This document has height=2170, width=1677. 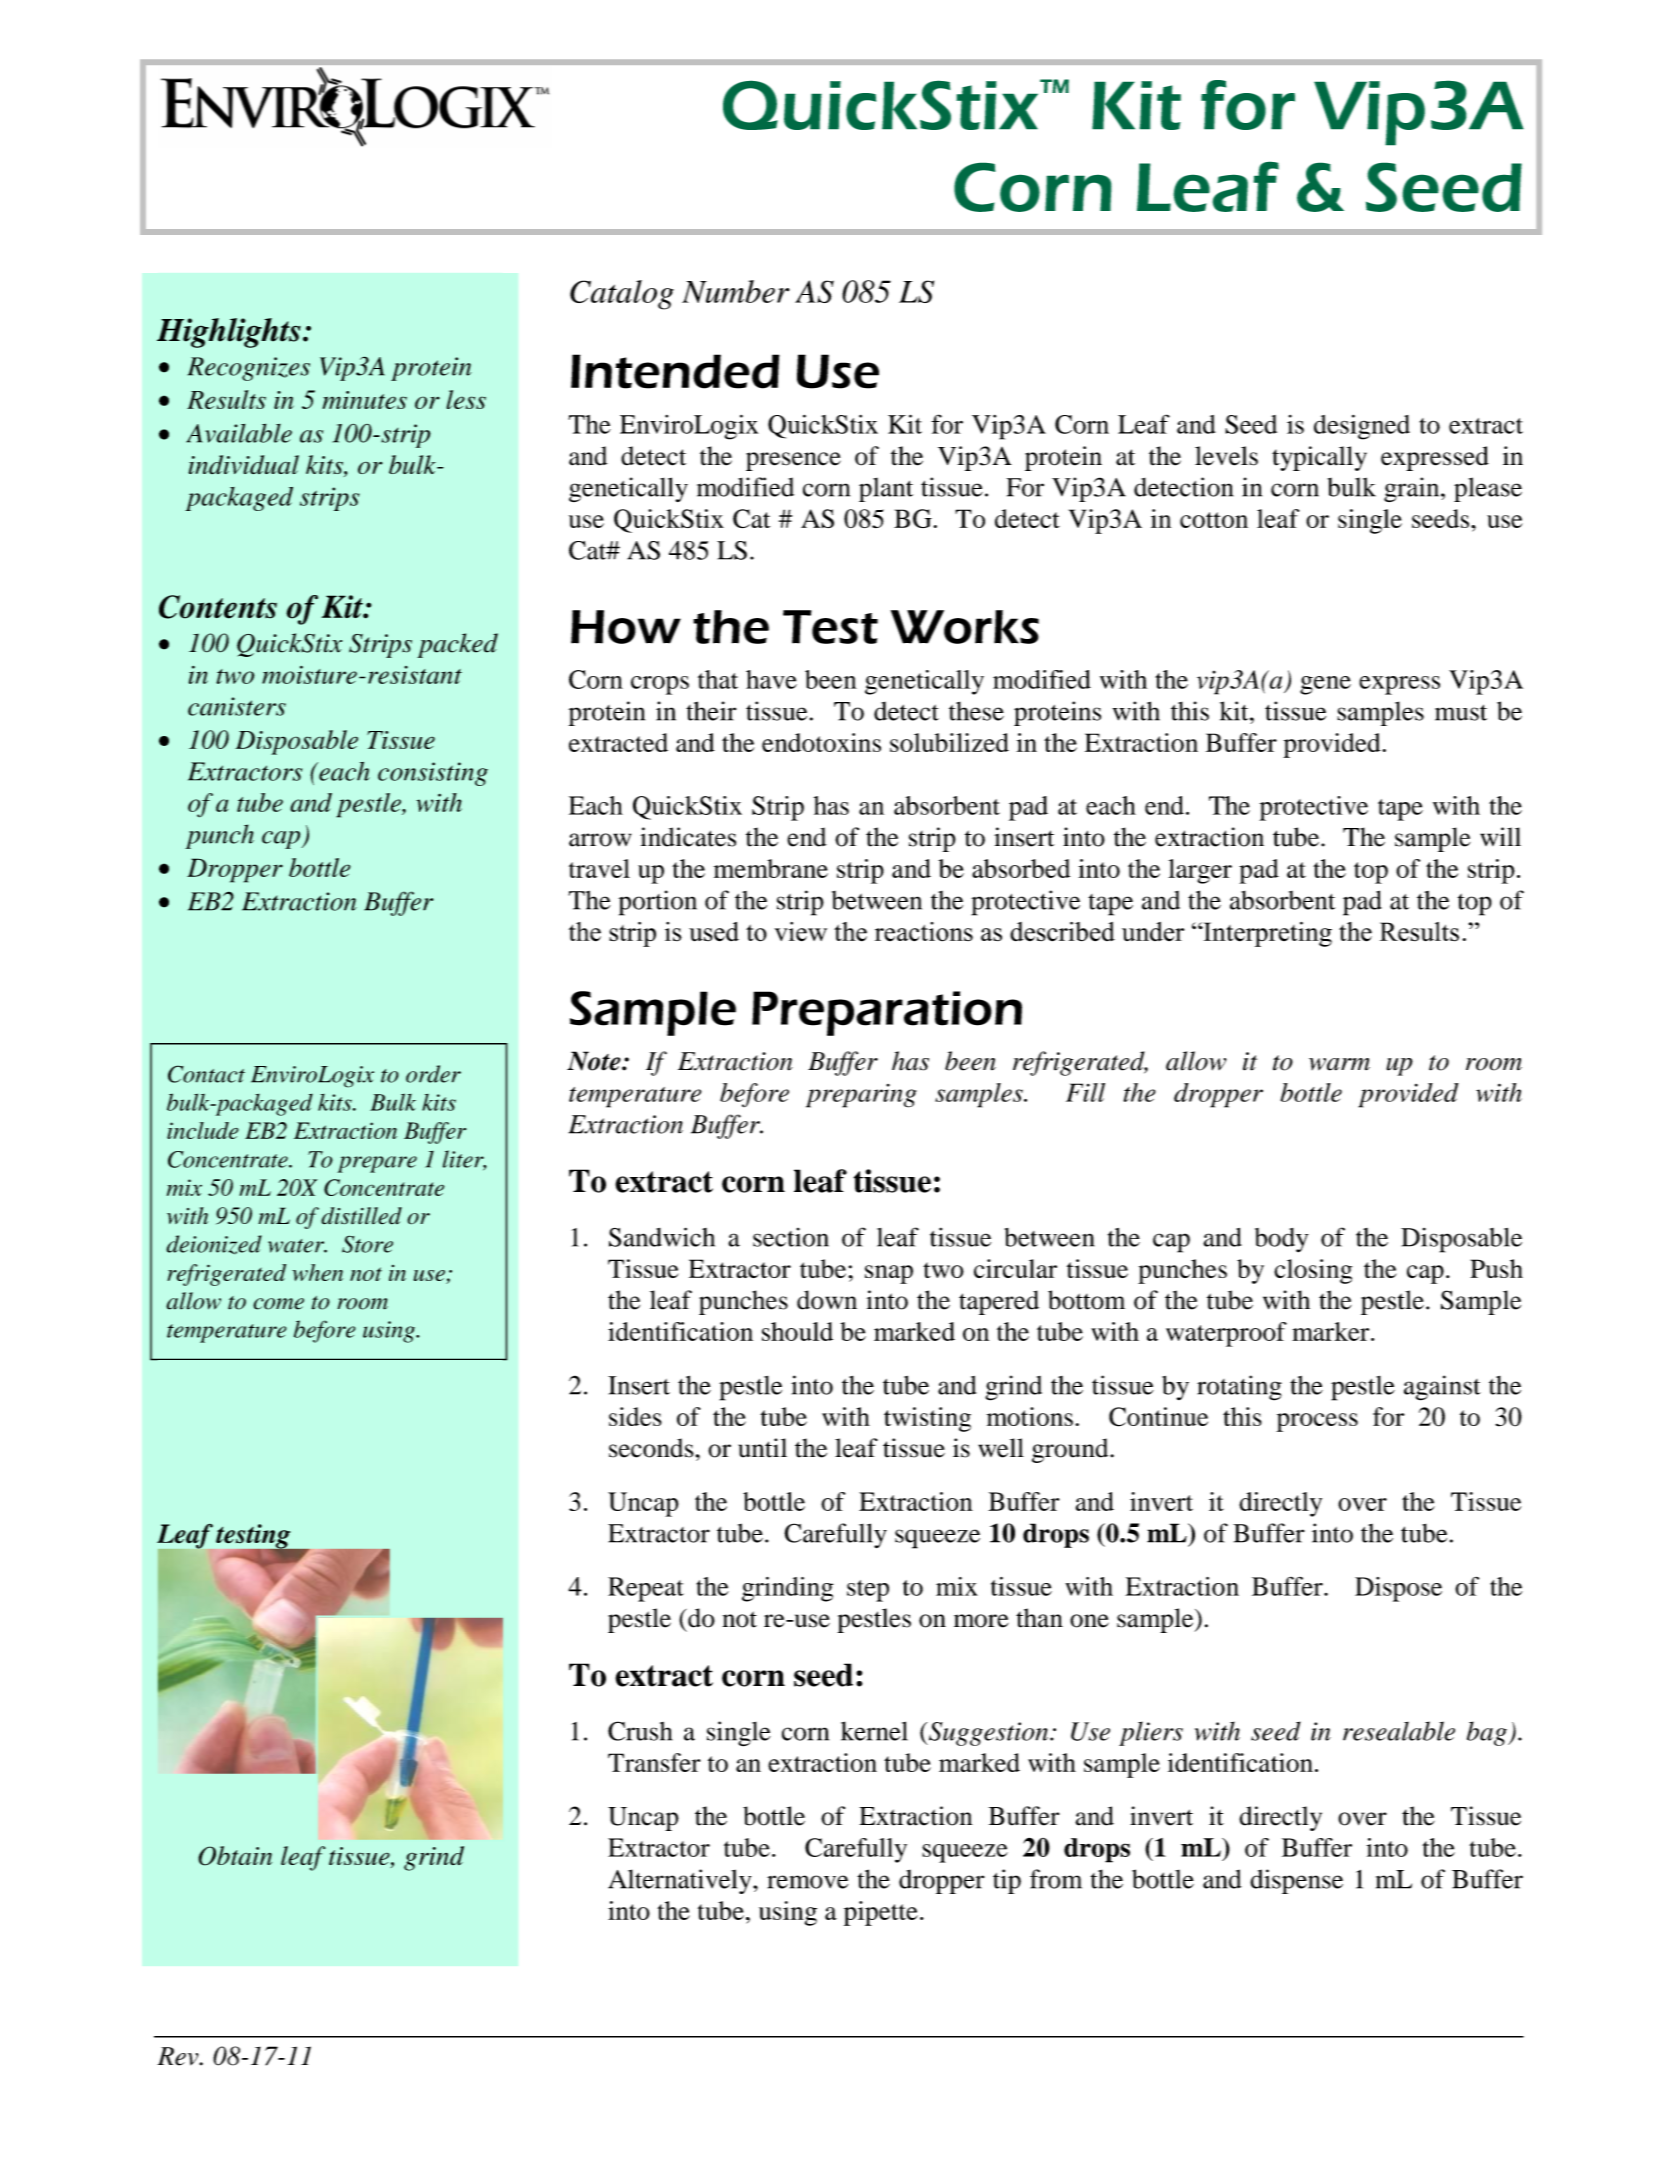 I want to click on Number, so click(x=736, y=291).
